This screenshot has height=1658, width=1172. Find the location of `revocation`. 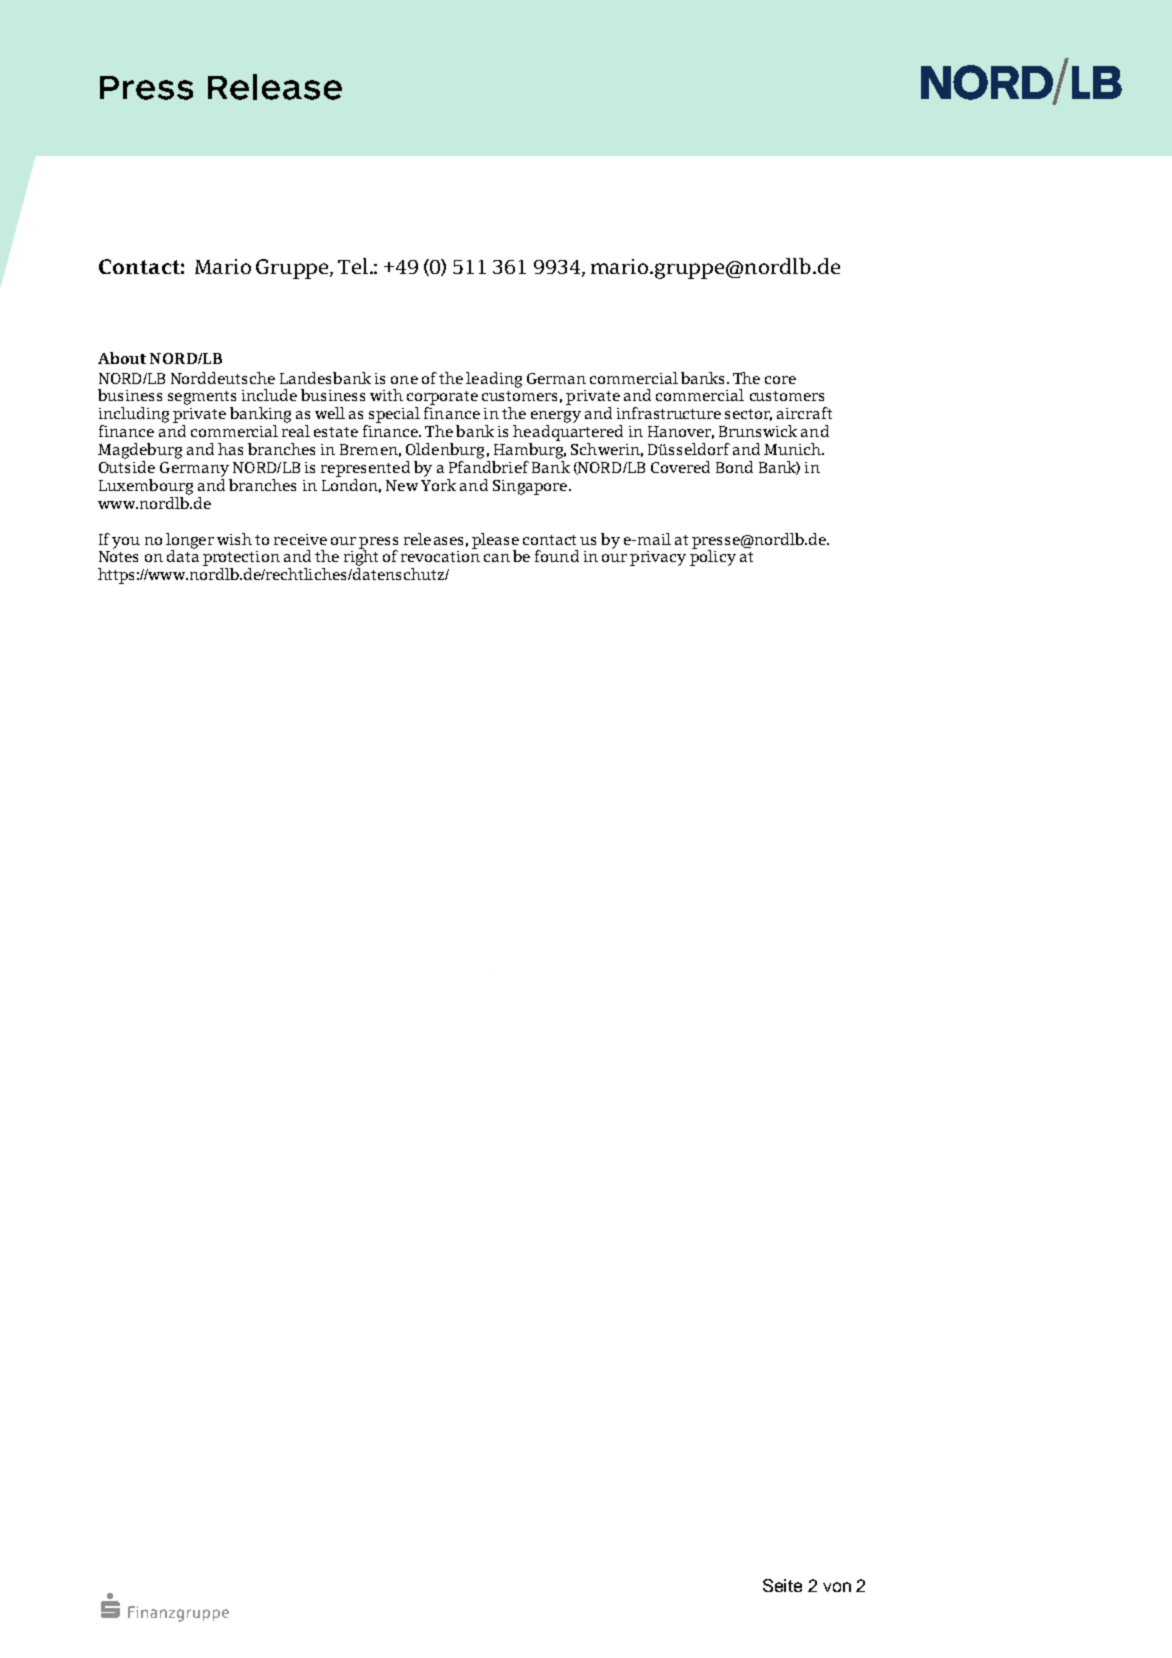

revocation is located at coordinates (440, 555).
